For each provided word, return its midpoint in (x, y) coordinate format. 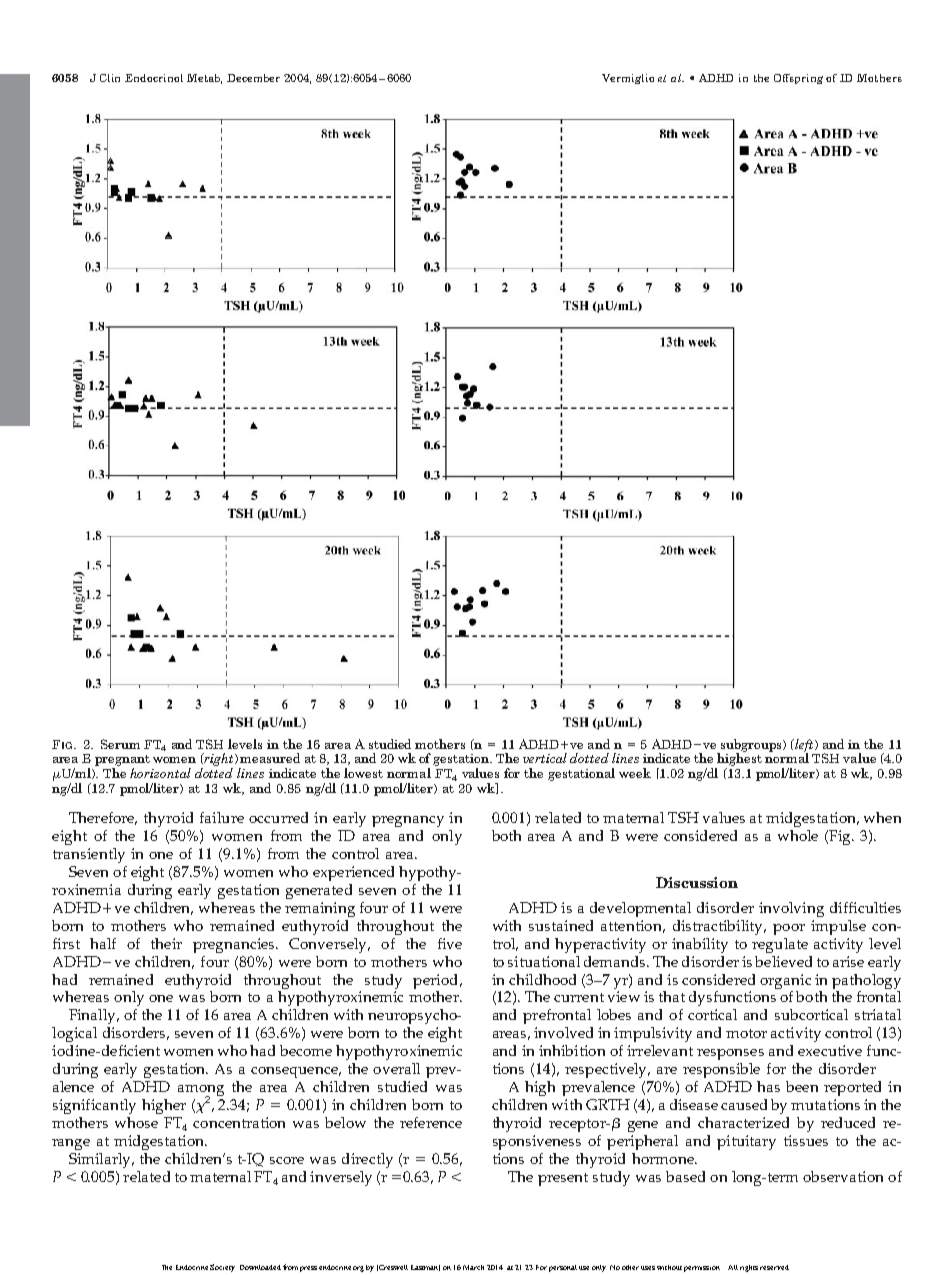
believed (783, 961)
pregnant (122, 760)
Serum (120, 744)
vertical (545, 758)
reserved (774, 1267)
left (804, 746)
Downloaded (260, 1267)
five (450, 943)
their (166, 943)
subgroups (751, 746)
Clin (110, 78)
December (253, 78)
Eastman (425, 1268)
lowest (363, 773)
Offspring (798, 79)
